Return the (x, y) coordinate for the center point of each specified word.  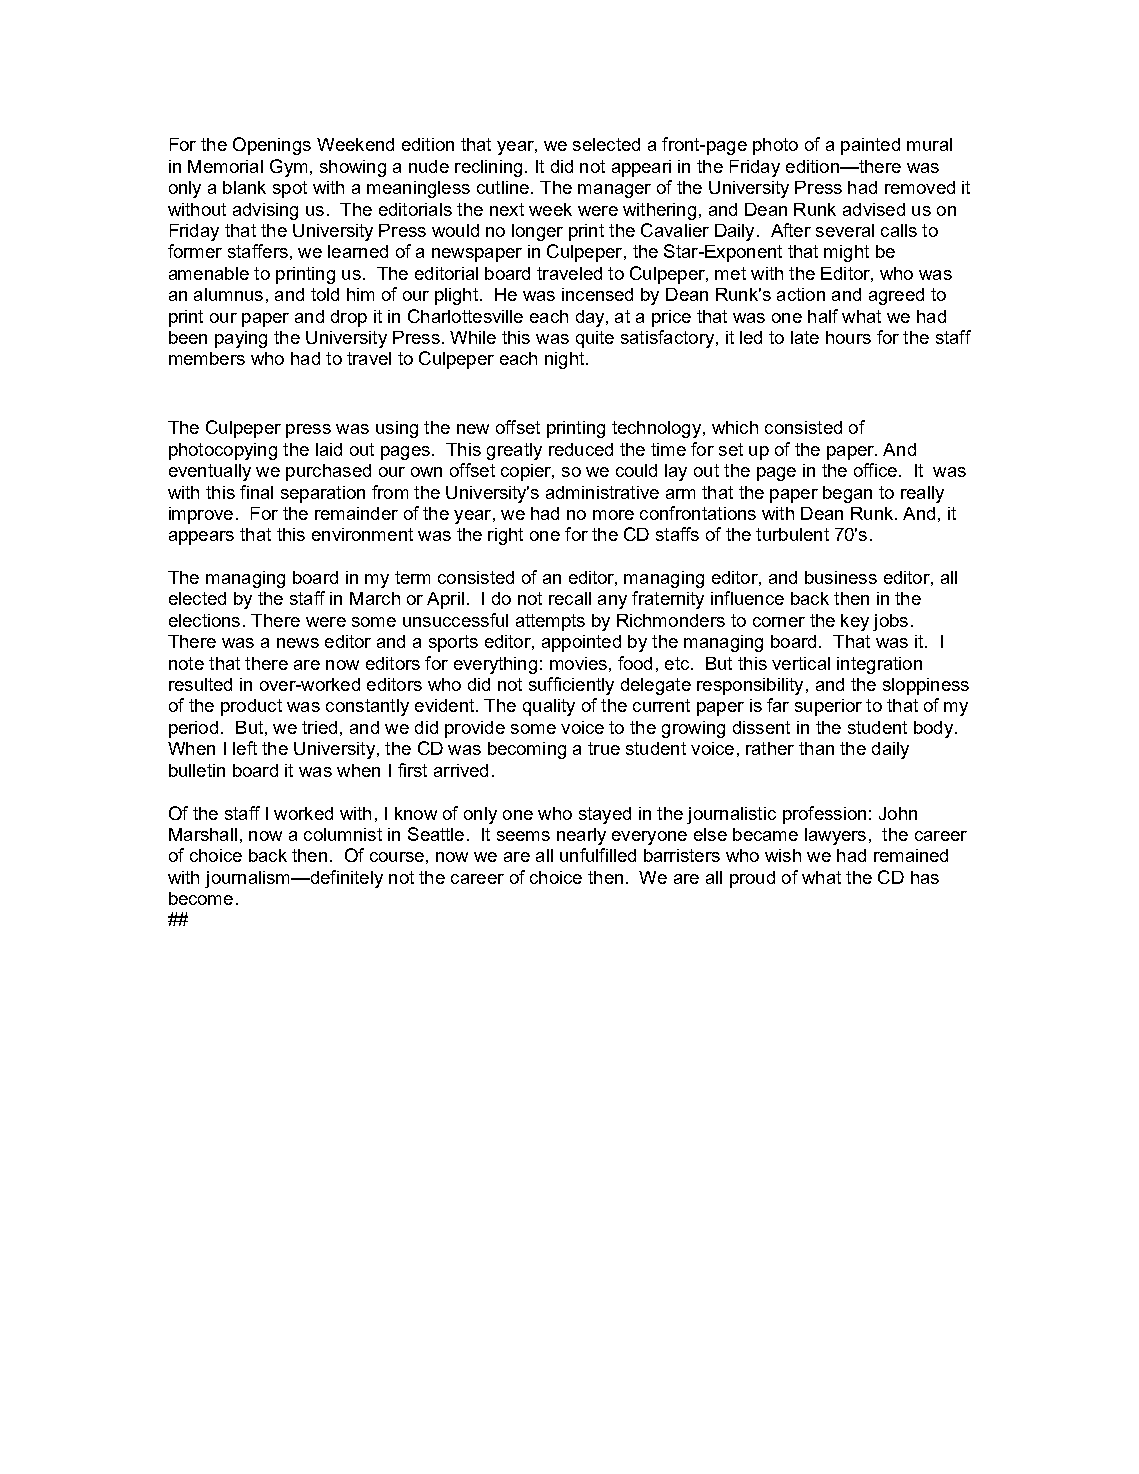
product (251, 707)
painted (870, 146)
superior (828, 707)
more (613, 515)
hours (848, 337)
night (566, 360)
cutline (503, 187)
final (256, 492)
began (847, 494)
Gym (288, 168)
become (201, 898)
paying (241, 339)
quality (549, 707)
